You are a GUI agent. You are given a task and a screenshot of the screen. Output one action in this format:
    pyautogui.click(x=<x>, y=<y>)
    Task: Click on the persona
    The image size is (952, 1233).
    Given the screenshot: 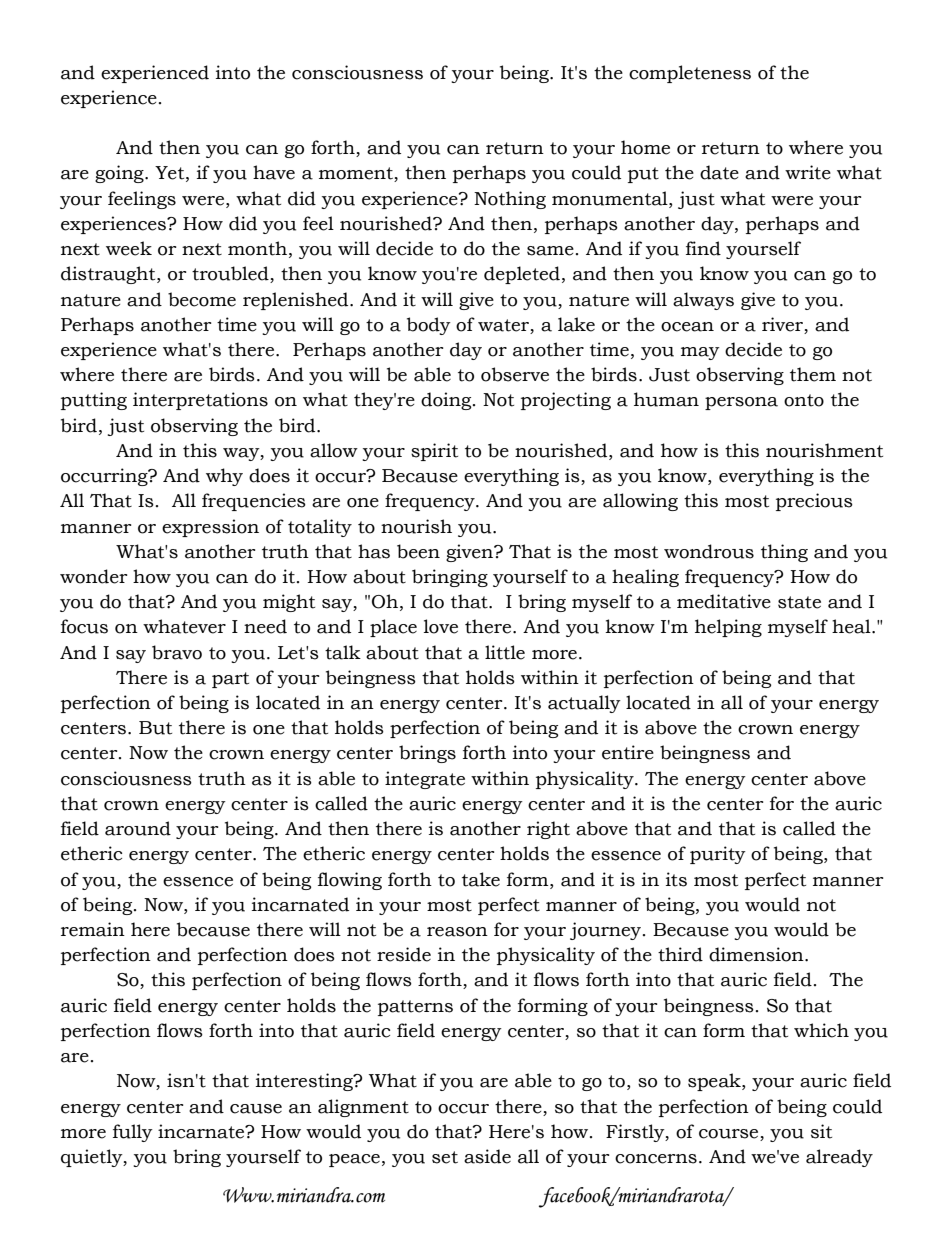 What is the action you would take?
    pyautogui.click(x=741, y=403)
